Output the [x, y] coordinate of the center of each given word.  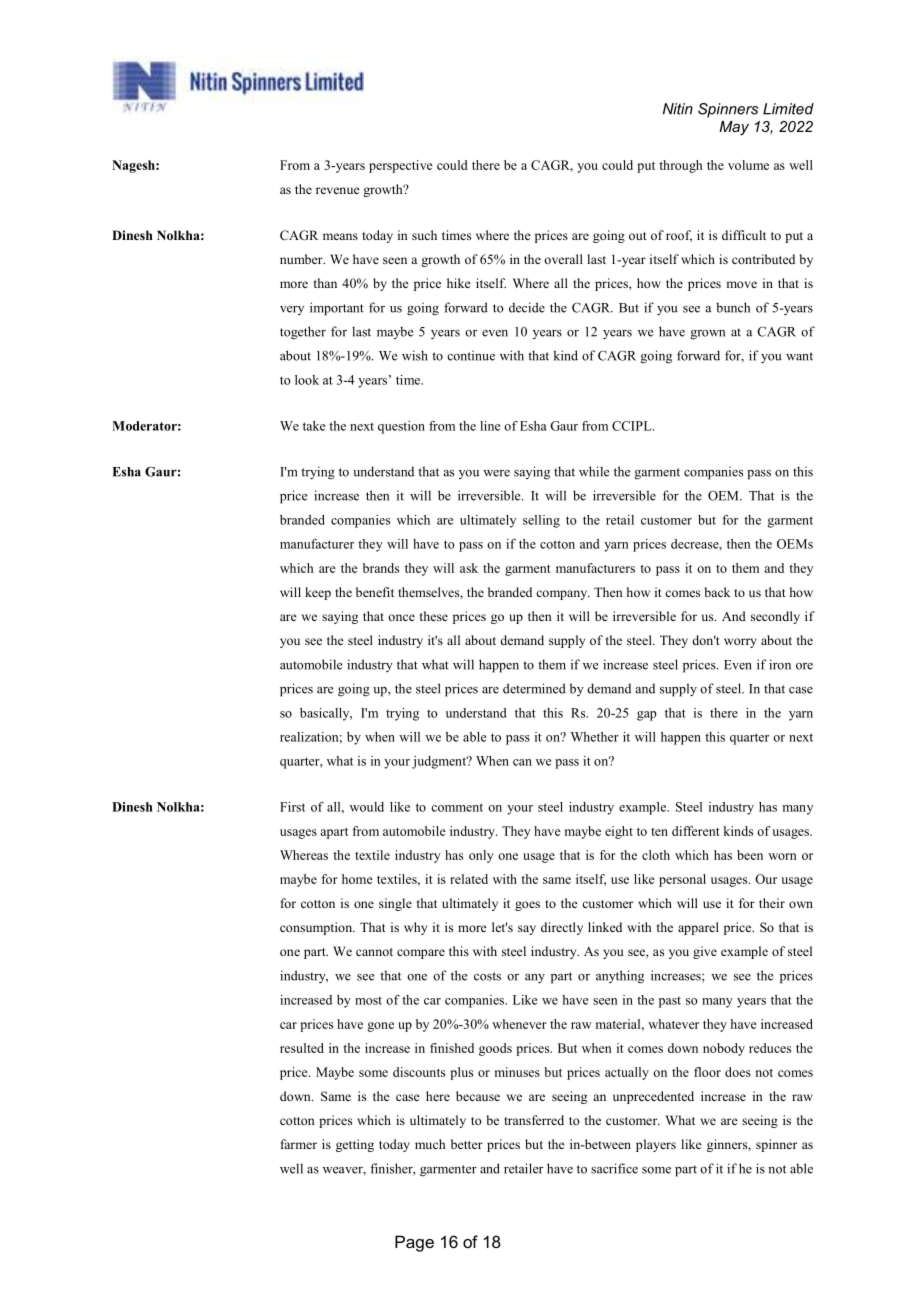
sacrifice [614, 1168]
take [314, 426]
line [490, 426]
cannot [374, 952]
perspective [401, 166]
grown [708, 335]
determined [534, 688]
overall [563, 259]
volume [748, 165]
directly [562, 928]
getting [355, 1145]
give [705, 952]
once [401, 617]
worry [740, 643]
